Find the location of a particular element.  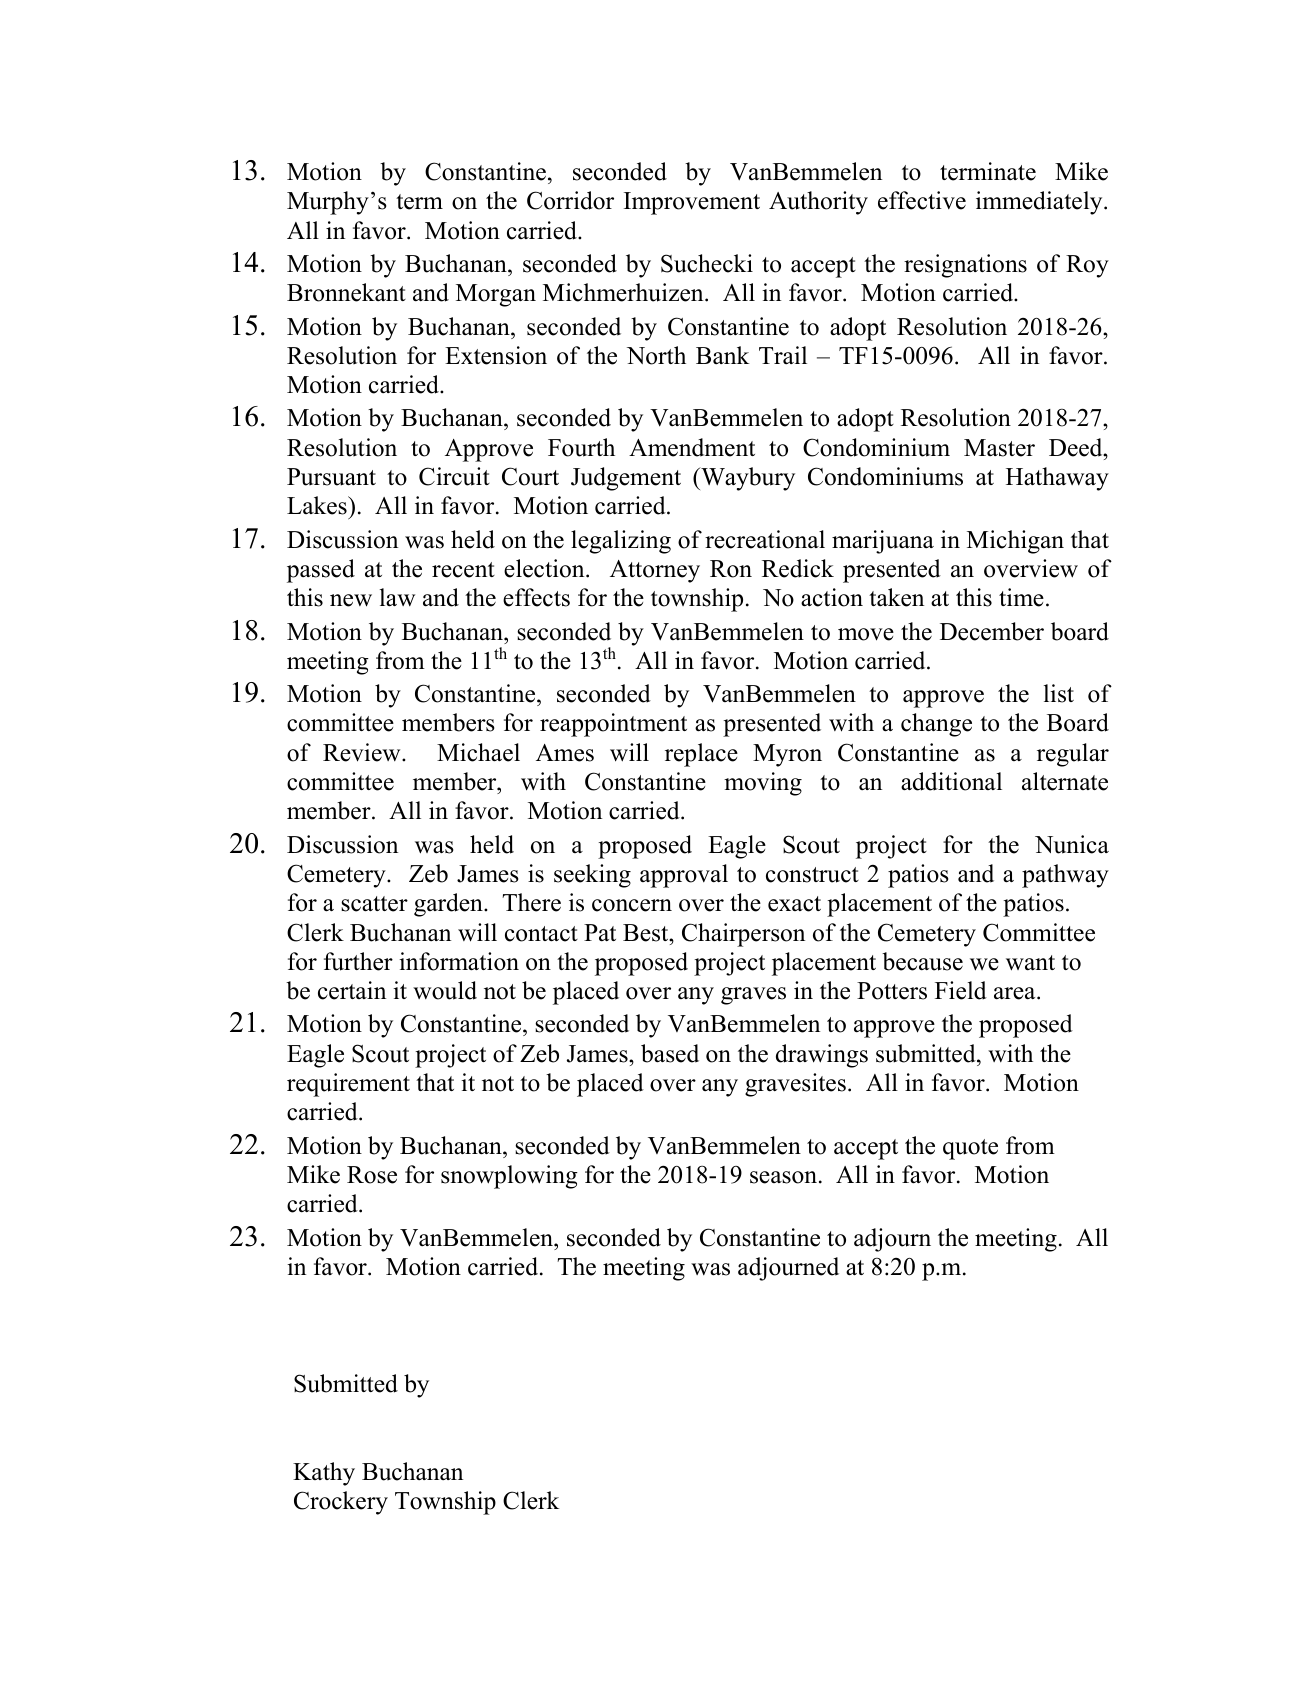

Improvement is located at coordinates (692, 203).
